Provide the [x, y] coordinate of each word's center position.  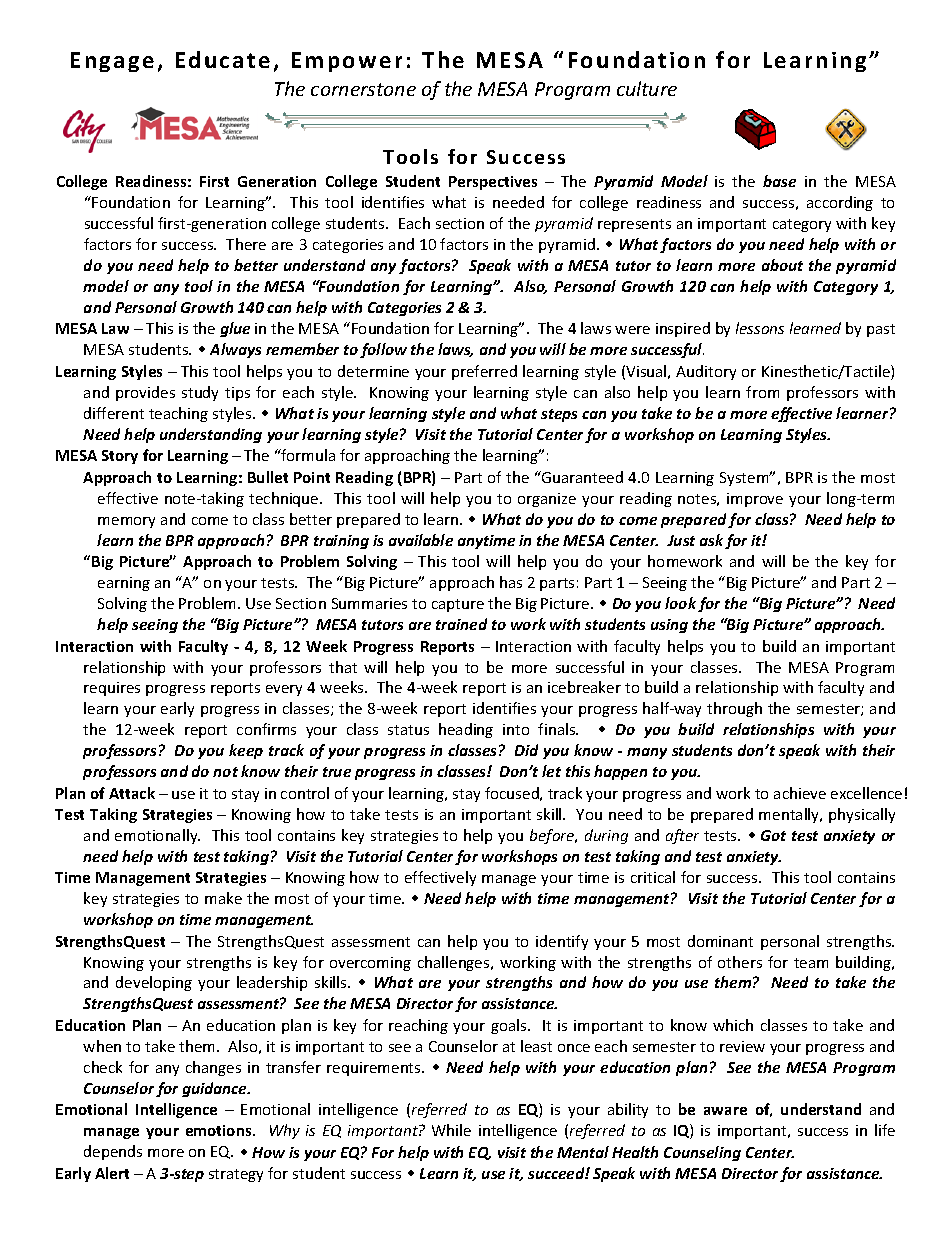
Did [526, 750]
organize [547, 500]
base [779, 181]
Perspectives [493, 183]
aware [725, 1111]
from [762, 392]
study [200, 393]
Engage [112, 62]
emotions [220, 1130]
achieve [800, 793]
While [451, 1130]
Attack [132, 793]
